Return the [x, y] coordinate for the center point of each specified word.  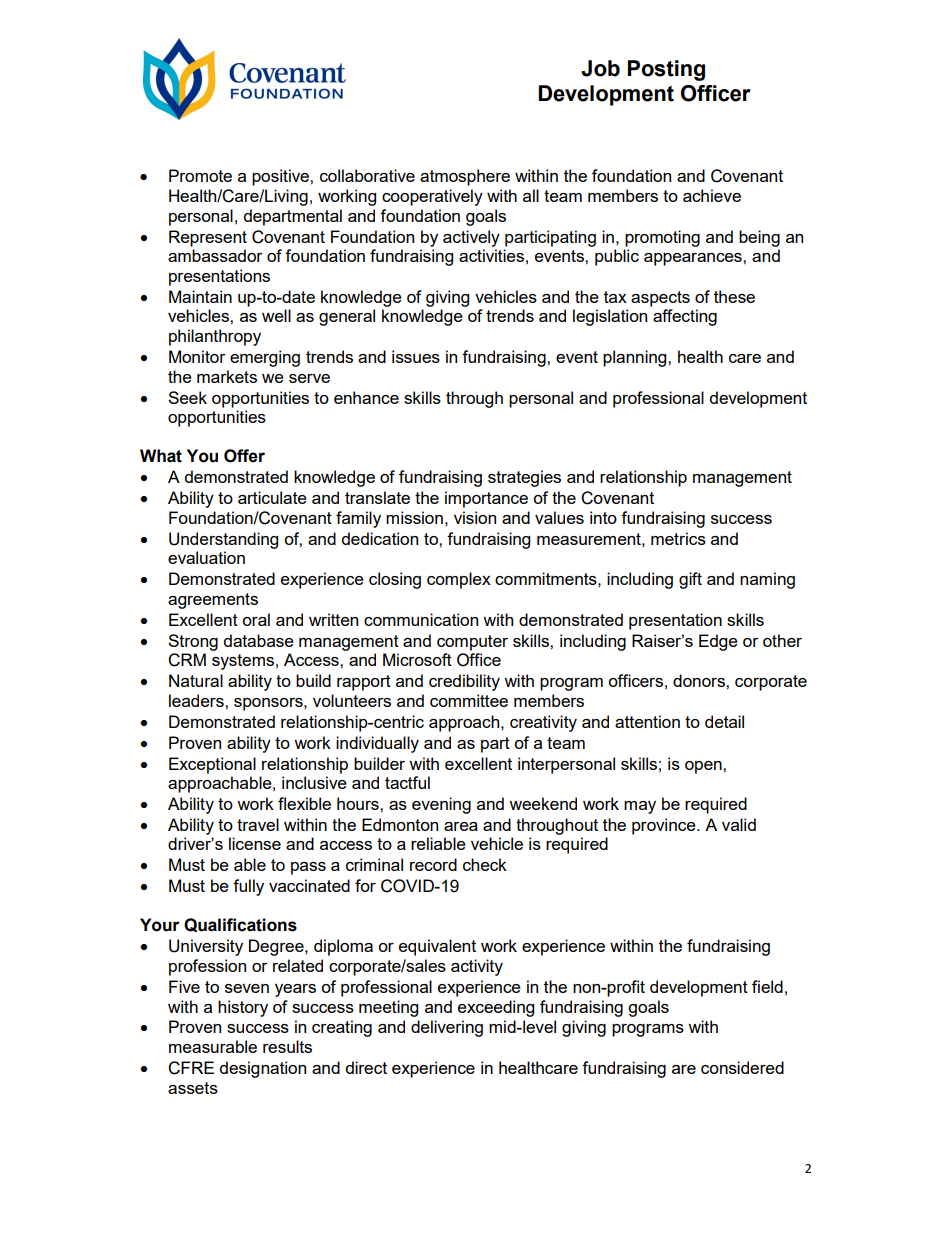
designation [263, 1069]
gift [690, 580]
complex [459, 580]
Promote [200, 175]
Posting [666, 70]
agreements [213, 601]
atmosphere [465, 177]
